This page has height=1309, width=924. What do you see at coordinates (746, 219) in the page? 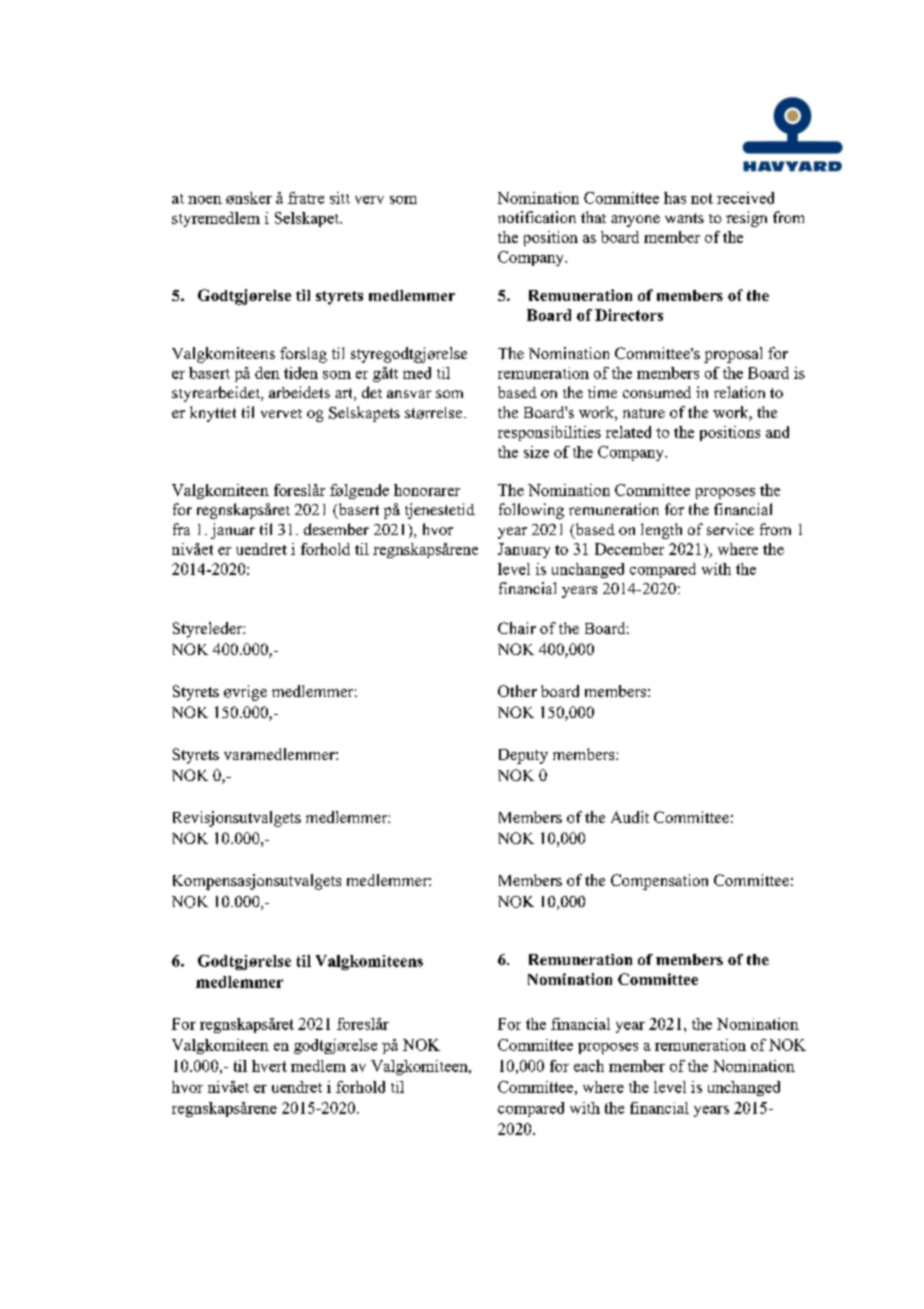
I see `resign` at bounding box center [746, 219].
